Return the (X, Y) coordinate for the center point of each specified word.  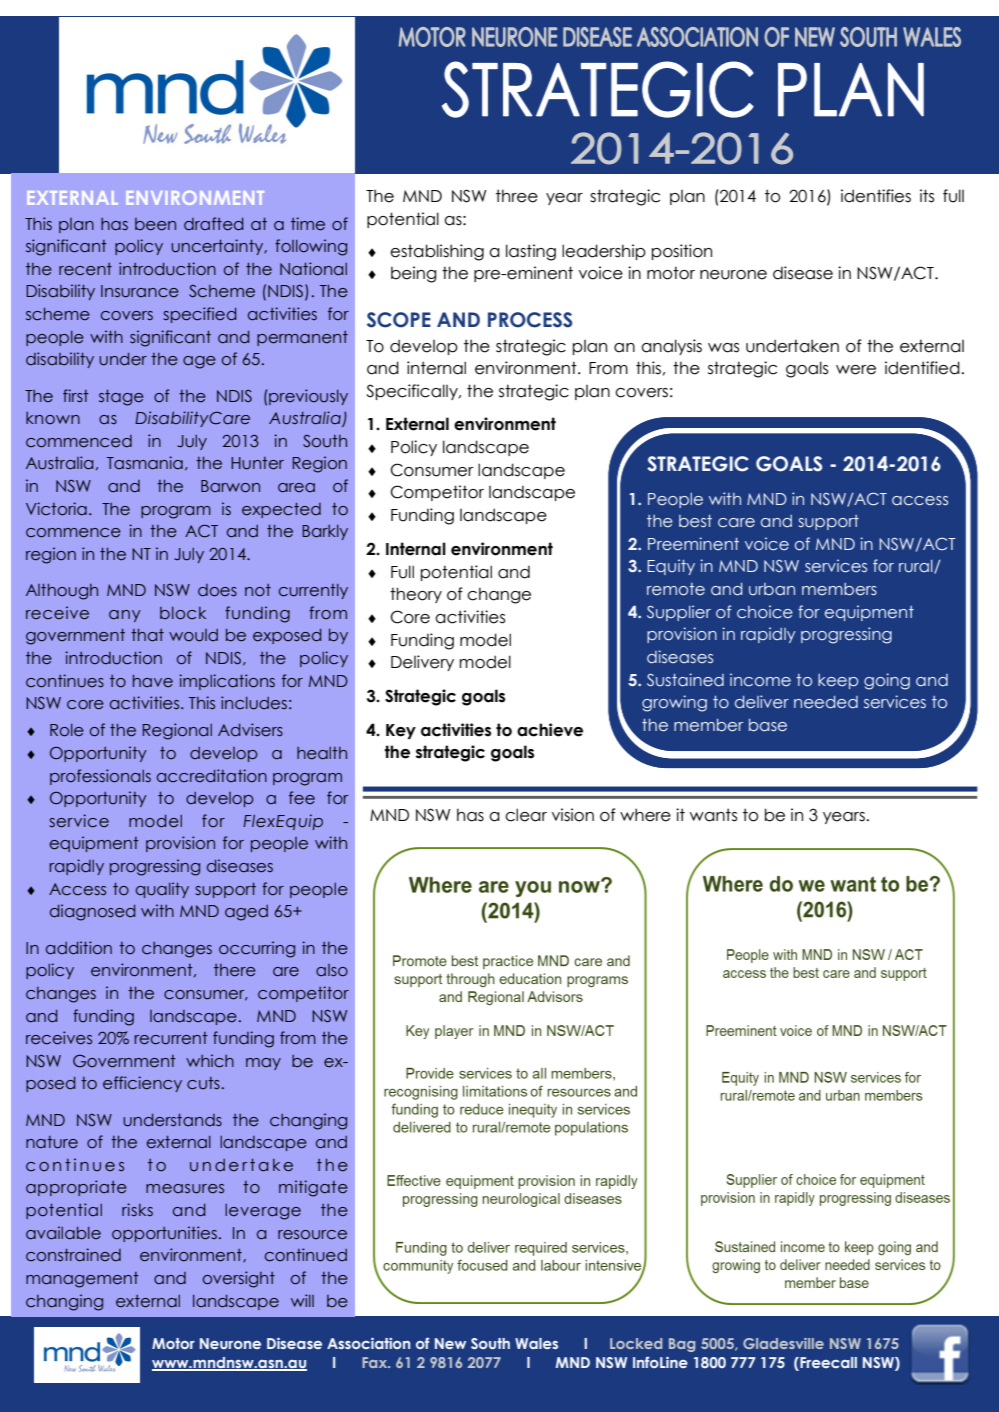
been (155, 224)
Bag (682, 1345)
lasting (531, 252)
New (450, 1343)
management (82, 1280)
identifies (876, 196)
